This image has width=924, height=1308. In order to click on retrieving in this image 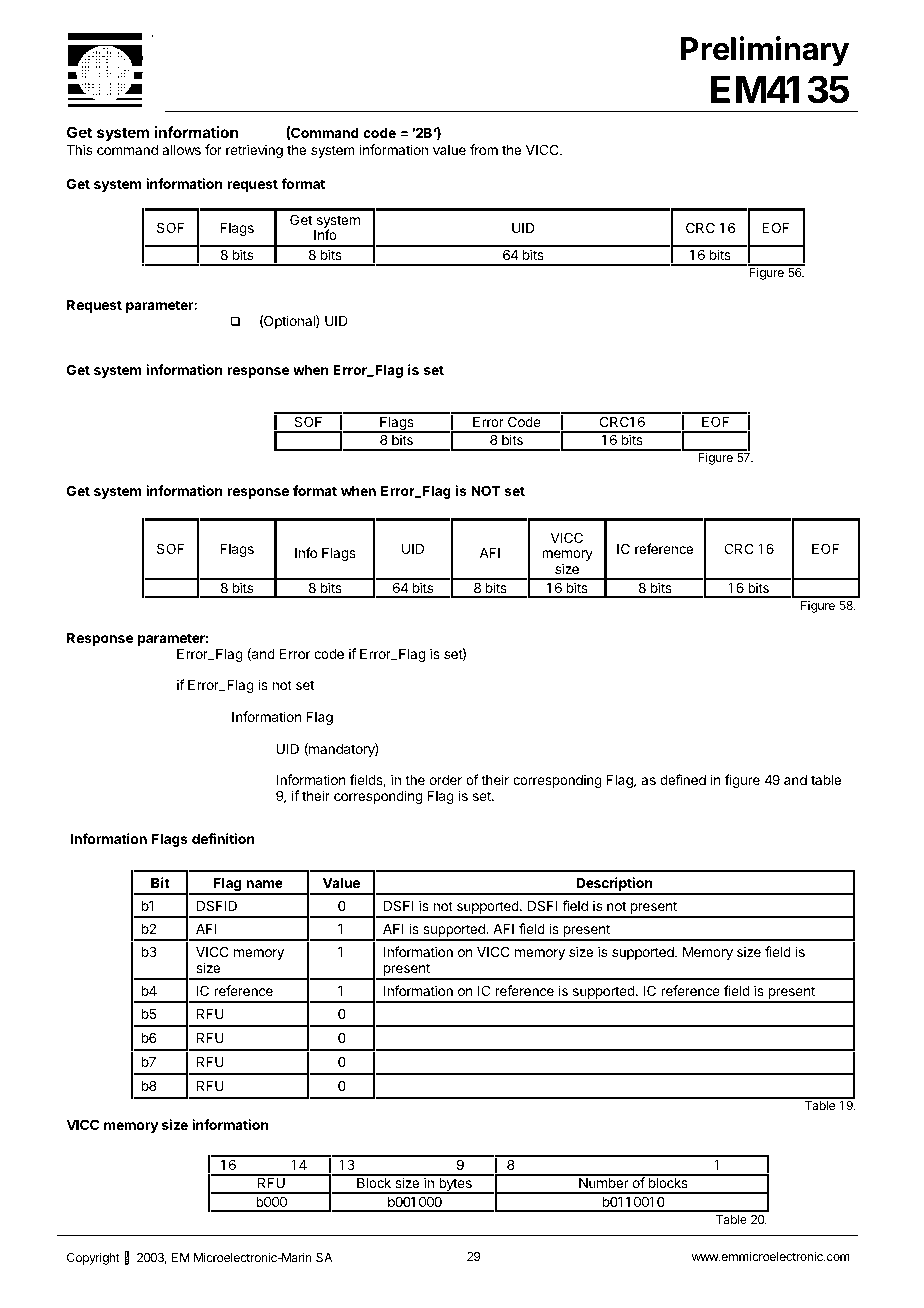, I will do `click(254, 151)`.
